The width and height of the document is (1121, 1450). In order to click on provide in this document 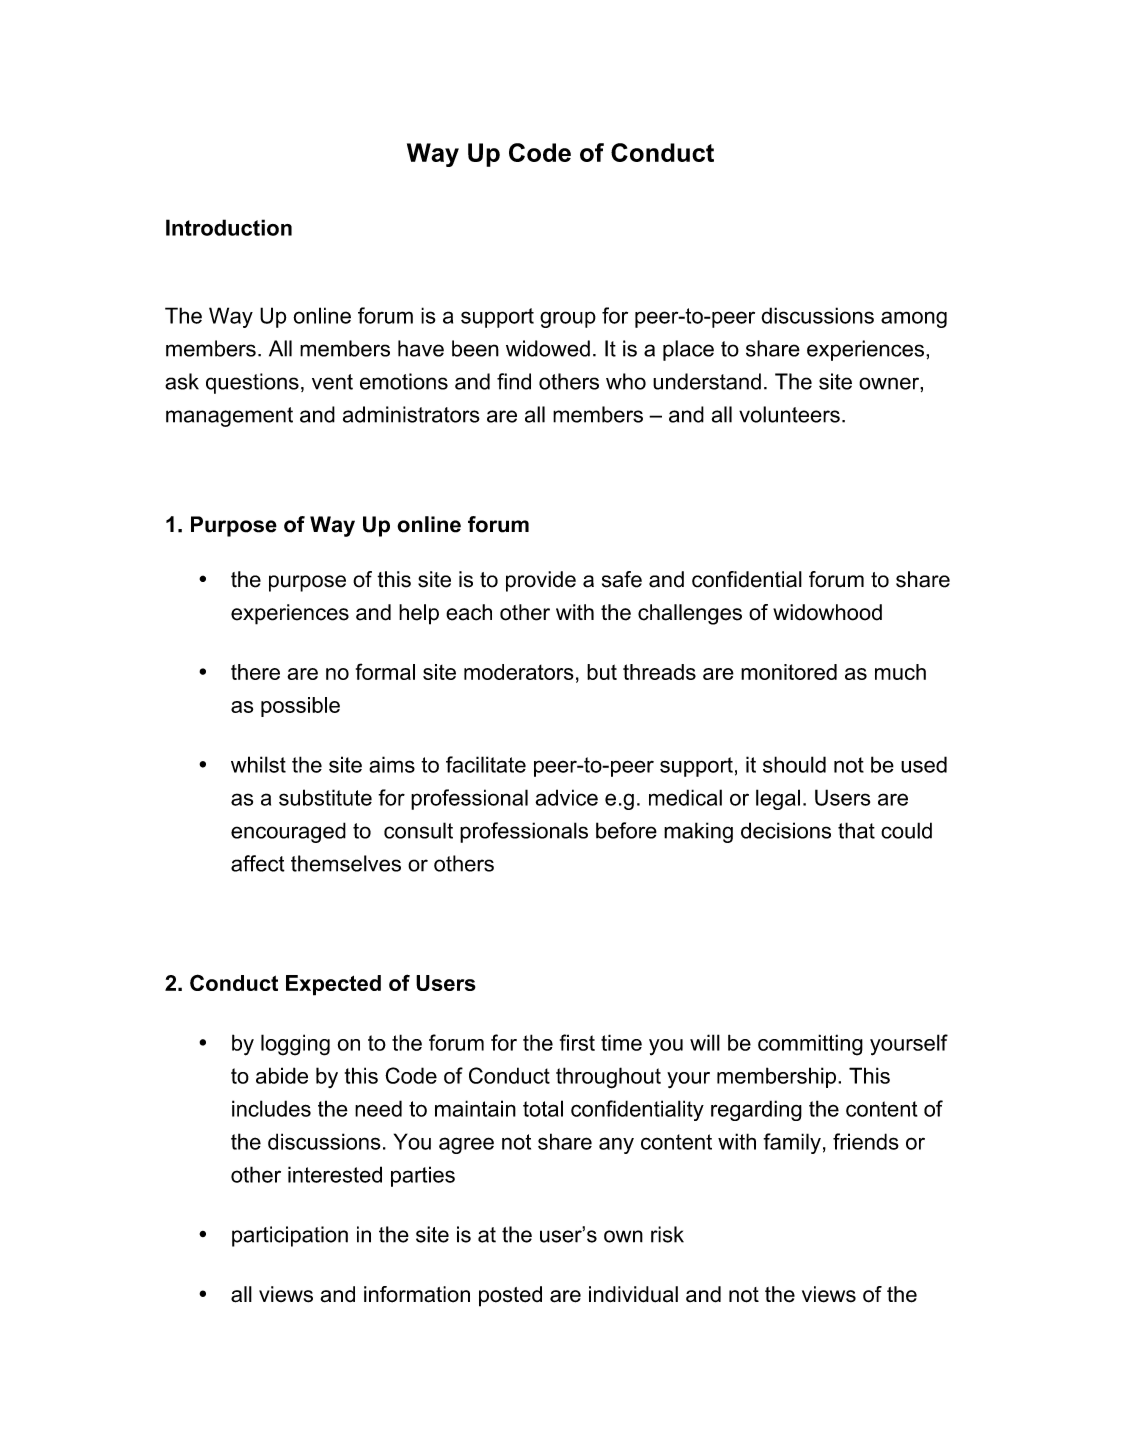, I will do `click(541, 581)`.
